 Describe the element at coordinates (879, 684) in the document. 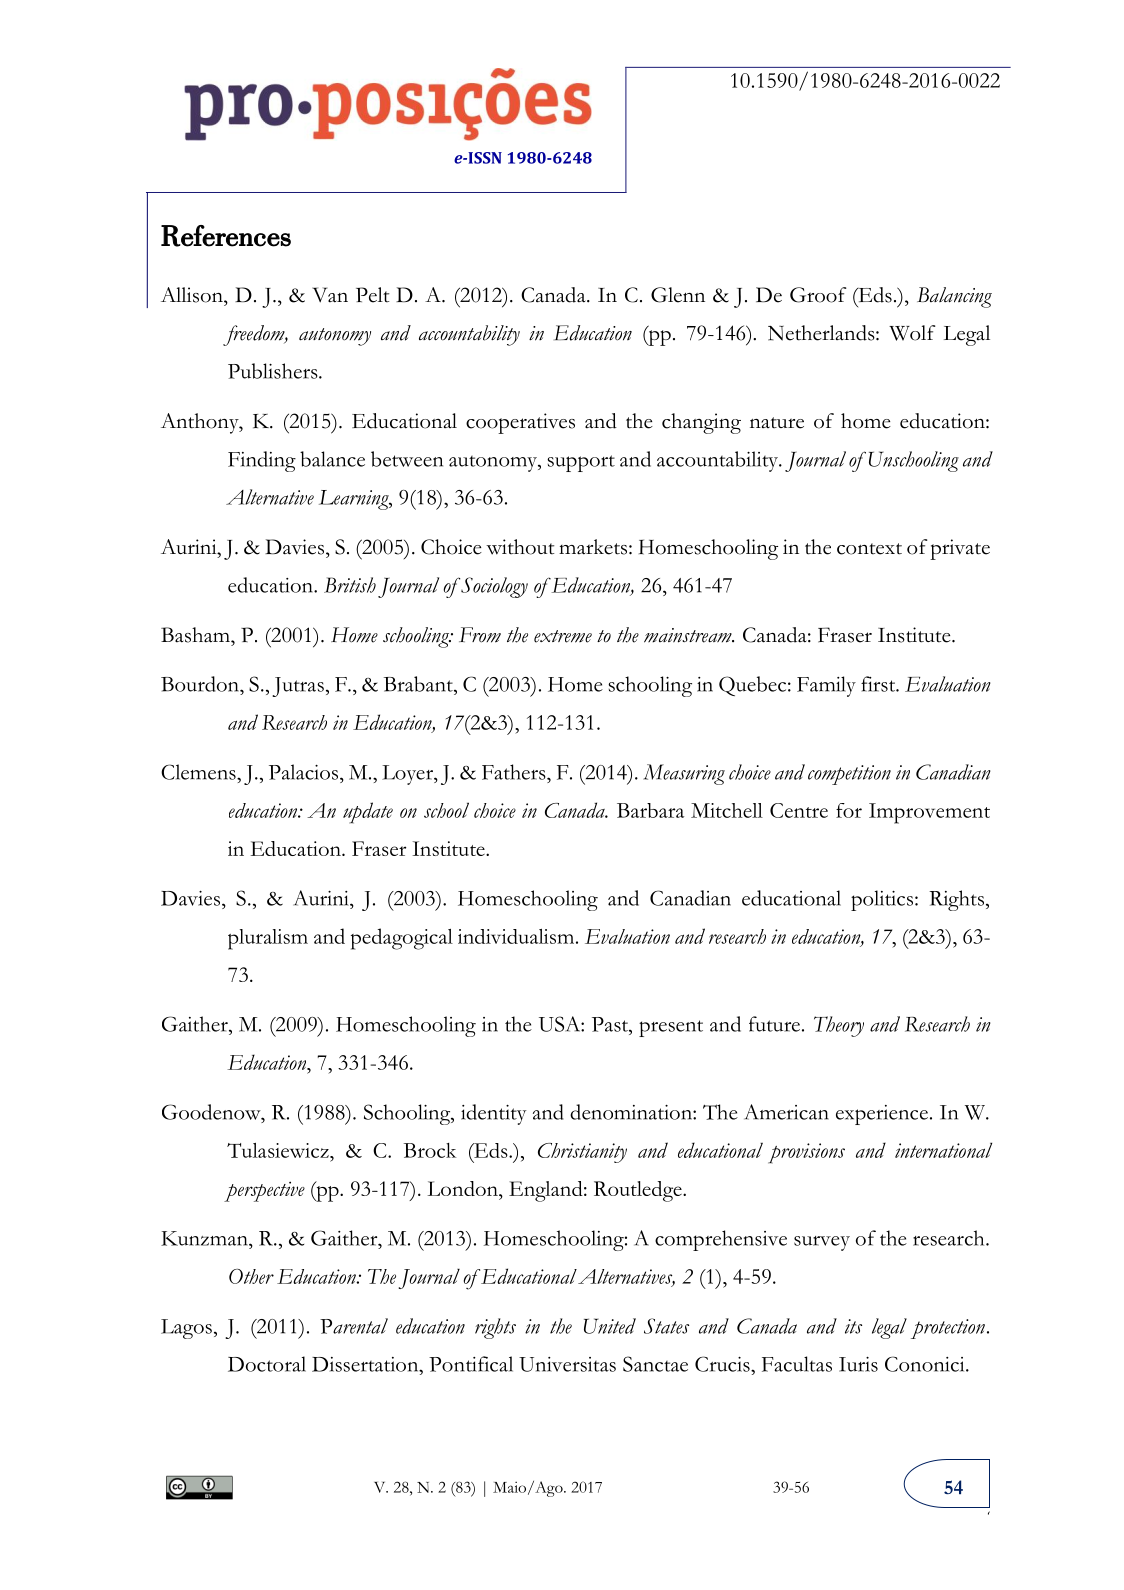

I see `first` at that location.
